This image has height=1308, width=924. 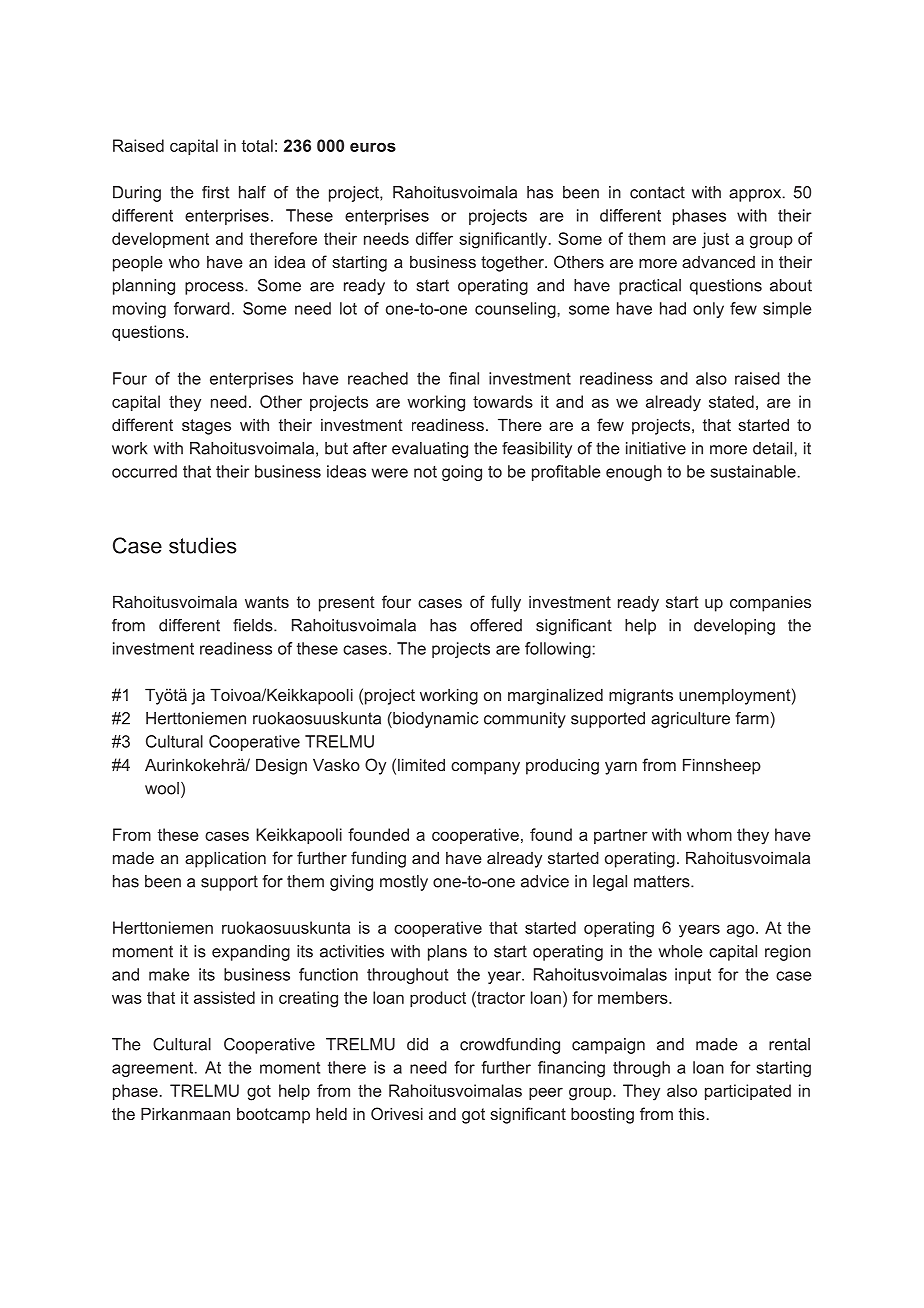 What do you see at coordinates (216, 192) in the image?
I see `first` at bounding box center [216, 192].
